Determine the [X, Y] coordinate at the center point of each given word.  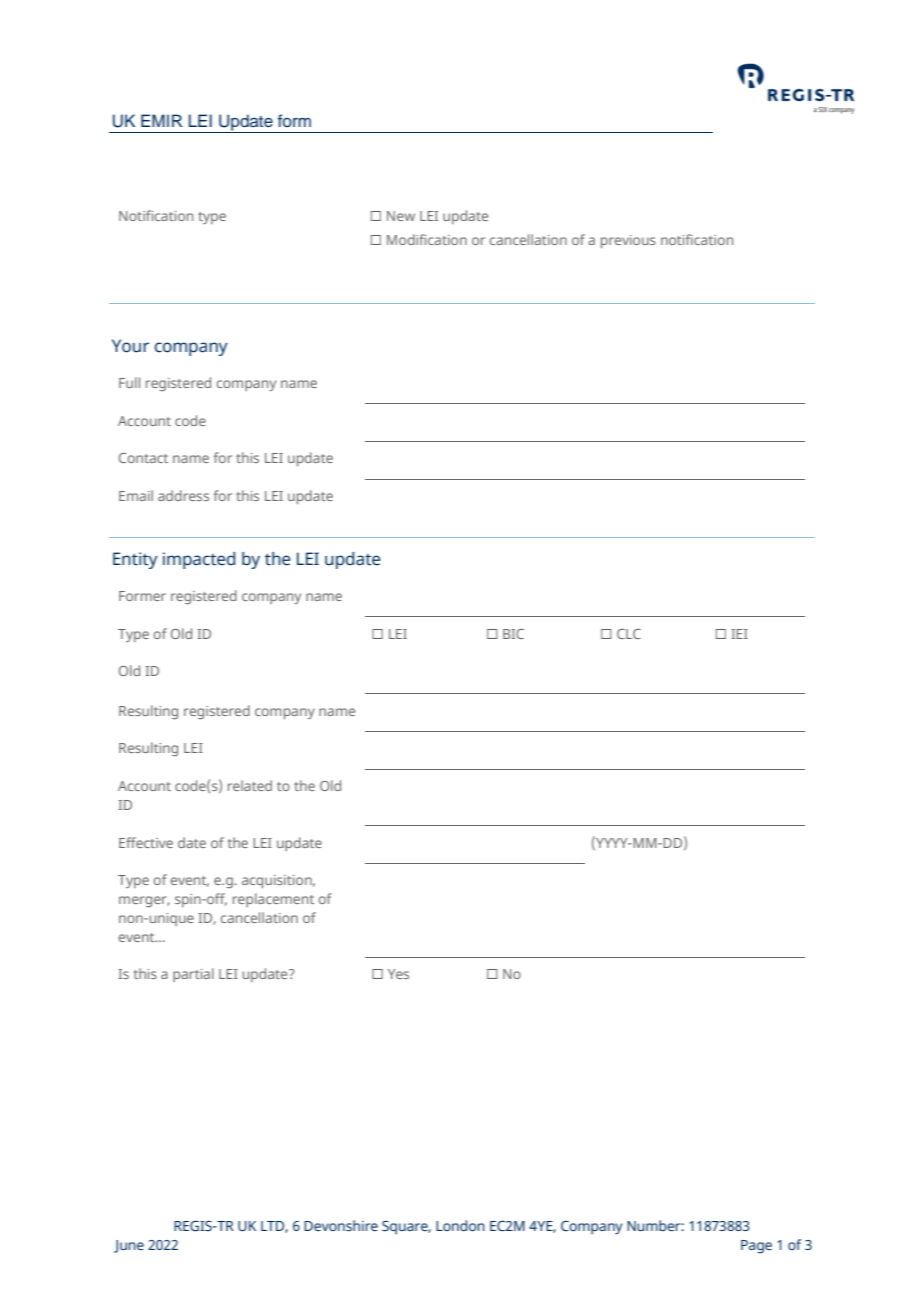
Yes [398, 974]
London [460, 1225]
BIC [513, 634]
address [183, 495]
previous [628, 241]
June [129, 1246]
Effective [146, 842]
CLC [629, 634]
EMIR [161, 120]
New [401, 216]
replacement [273, 900]
